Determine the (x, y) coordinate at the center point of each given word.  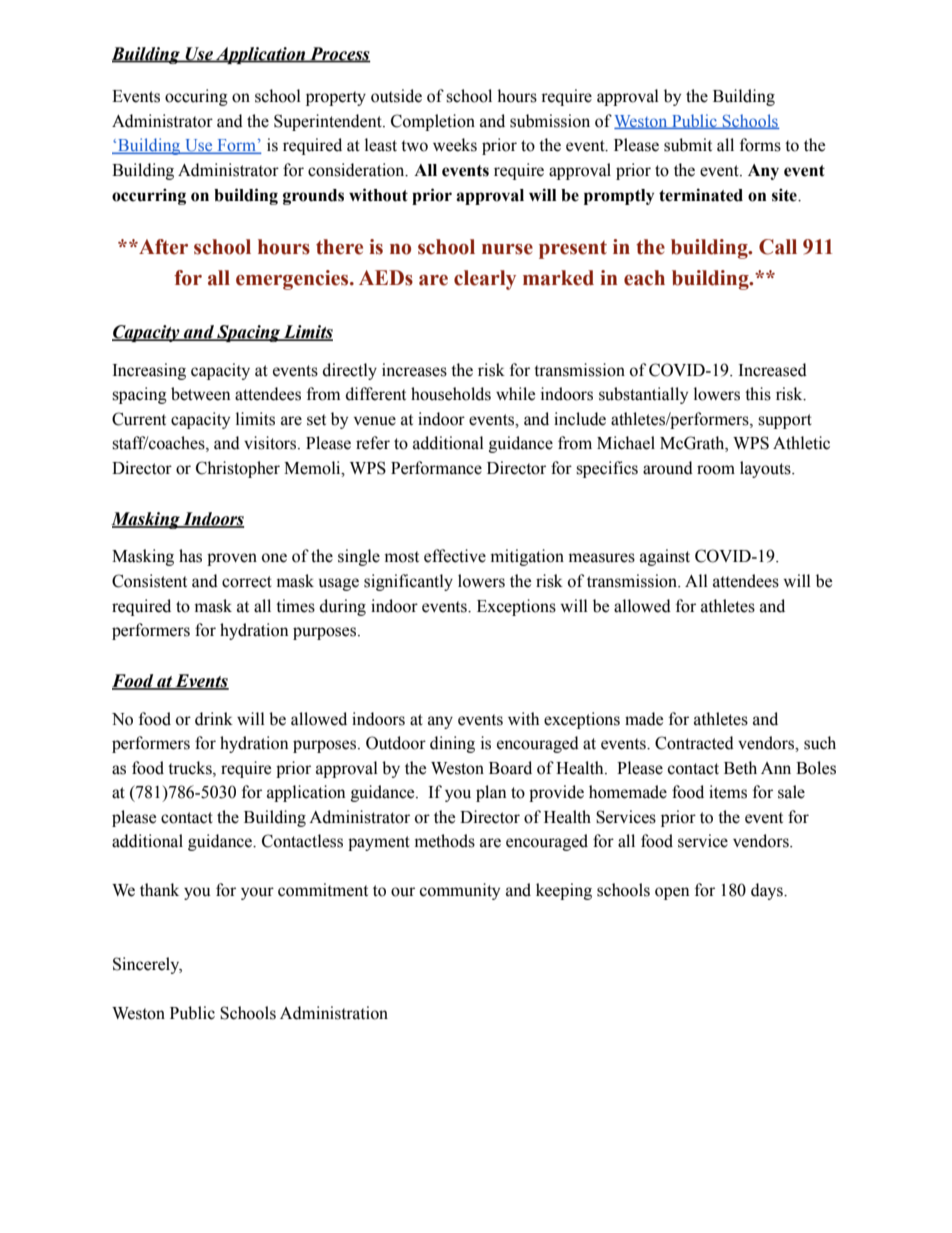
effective (455, 556)
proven (232, 559)
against (665, 557)
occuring (196, 97)
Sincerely (147, 965)
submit (688, 145)
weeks (455, 145)
